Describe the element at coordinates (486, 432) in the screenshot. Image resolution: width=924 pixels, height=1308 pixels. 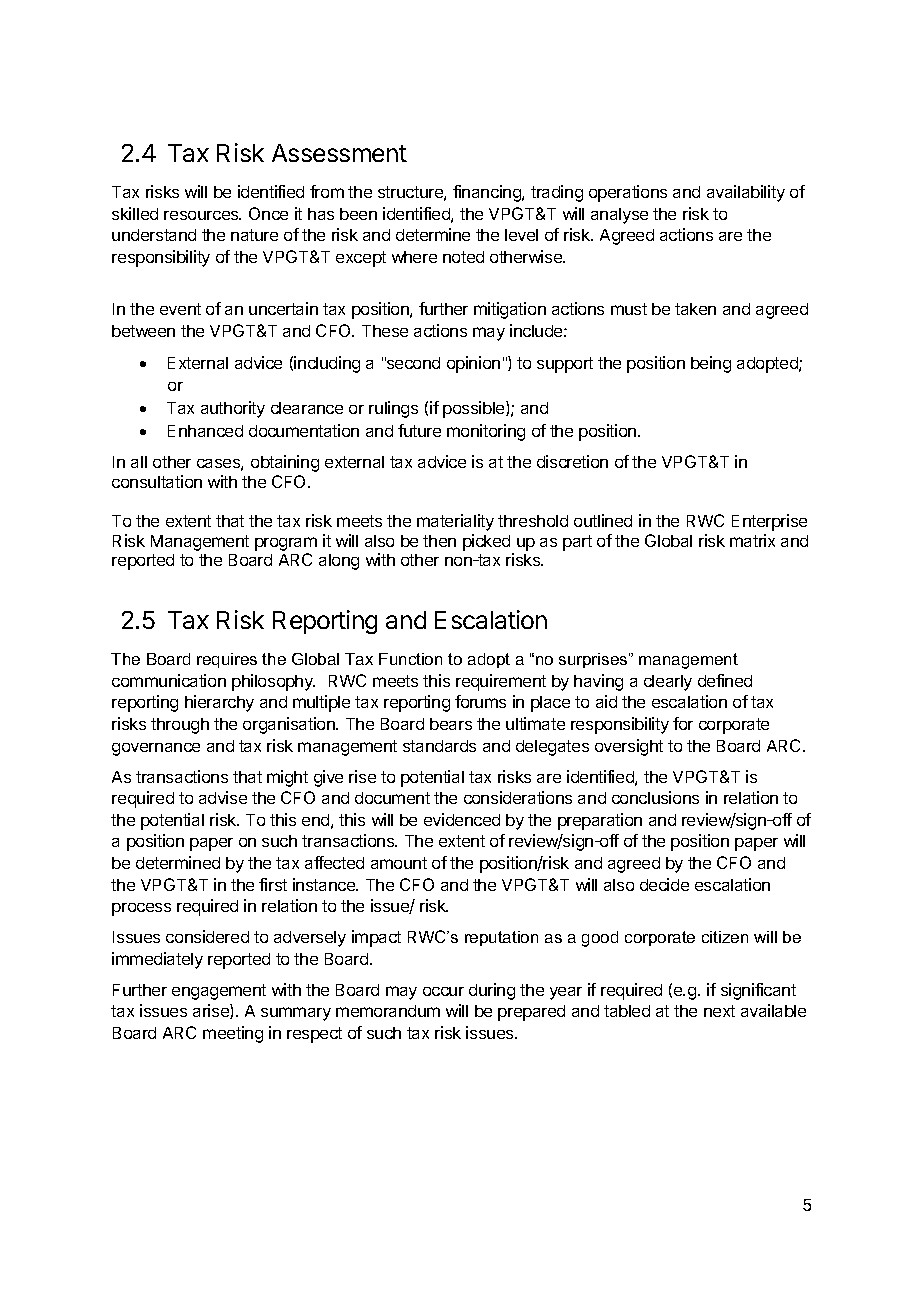
I see `monitoring` at that location.
